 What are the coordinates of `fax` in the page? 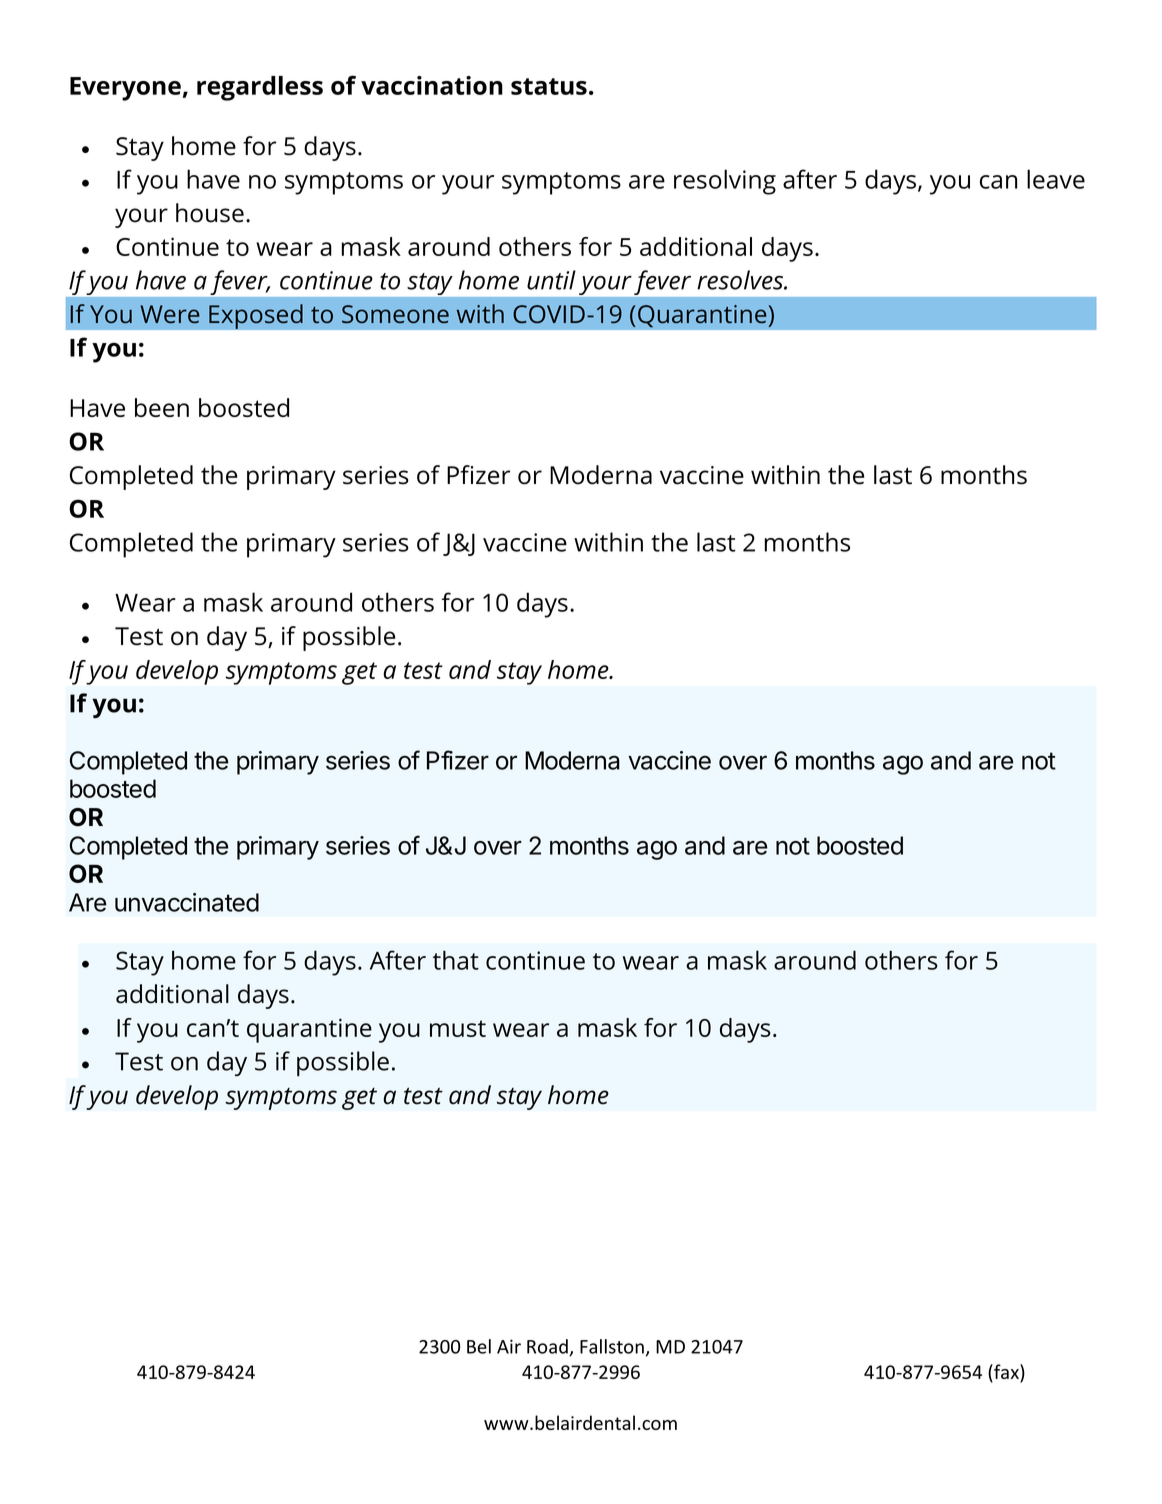 It's located at (1006, 1371).
